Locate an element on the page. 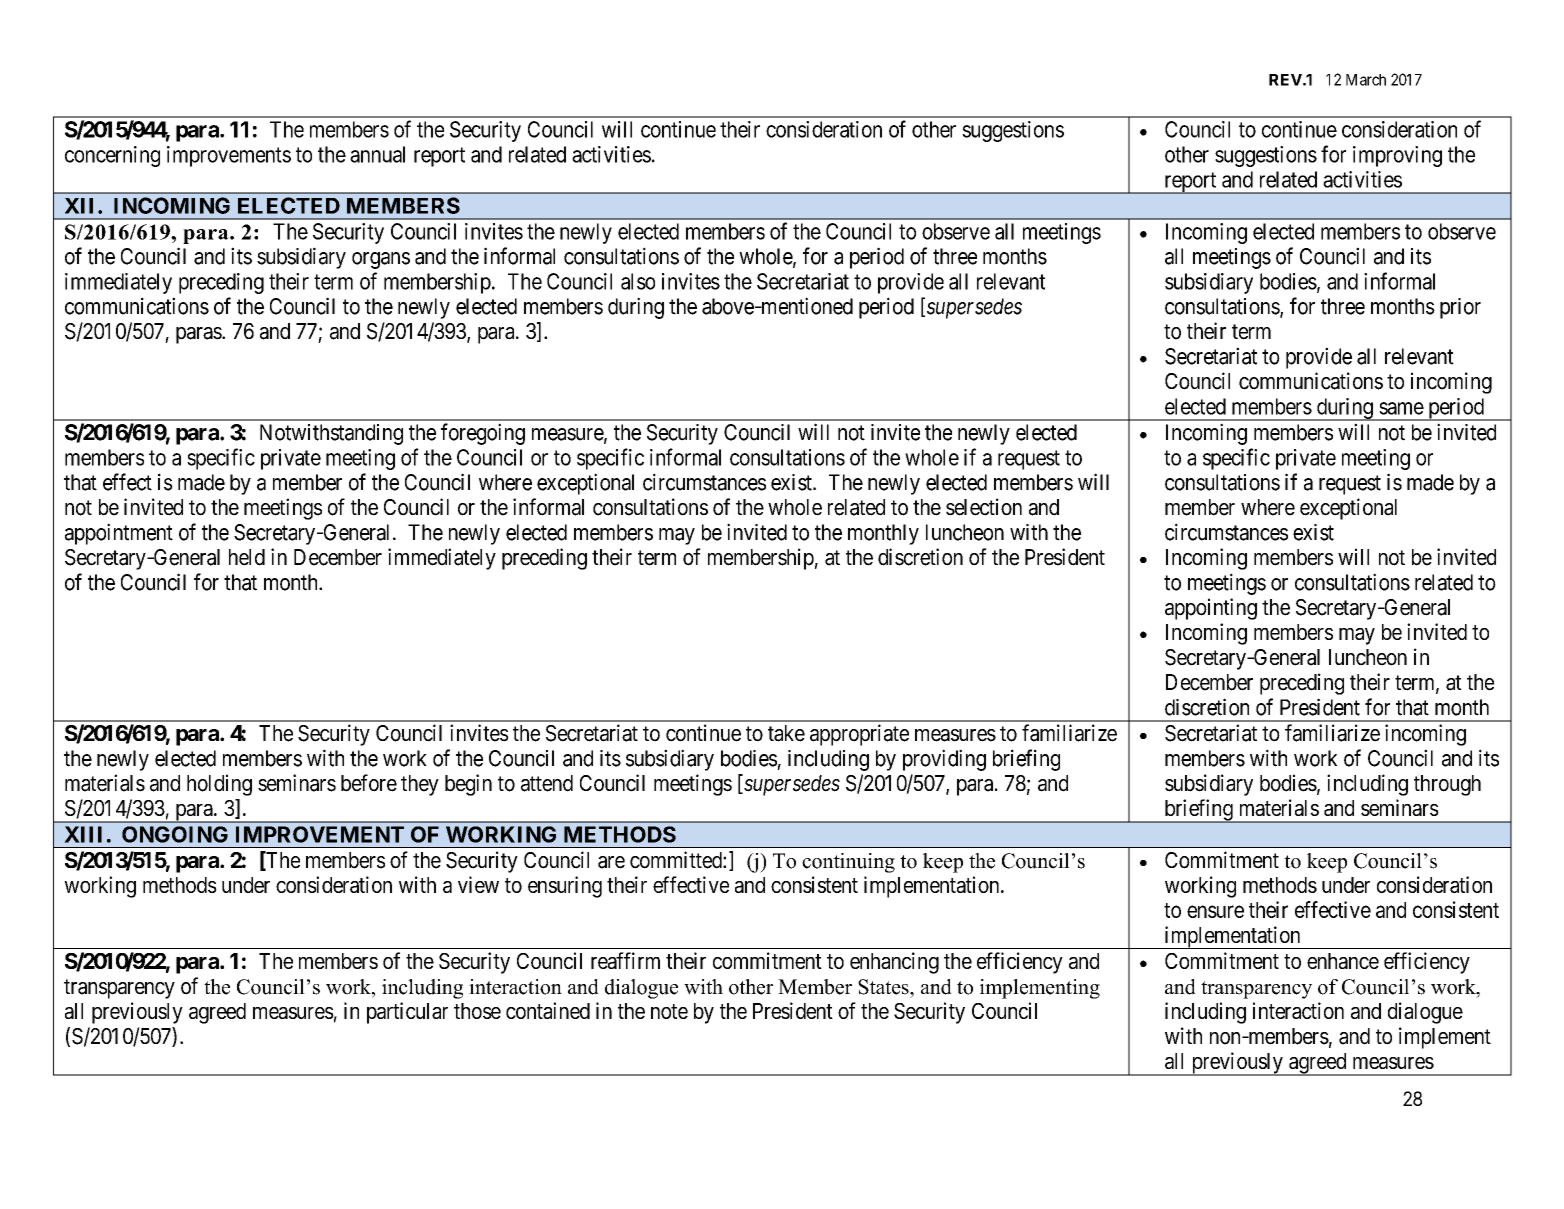 This document has height=1209, width=1564. March is located at coordinates (1366, 80).
